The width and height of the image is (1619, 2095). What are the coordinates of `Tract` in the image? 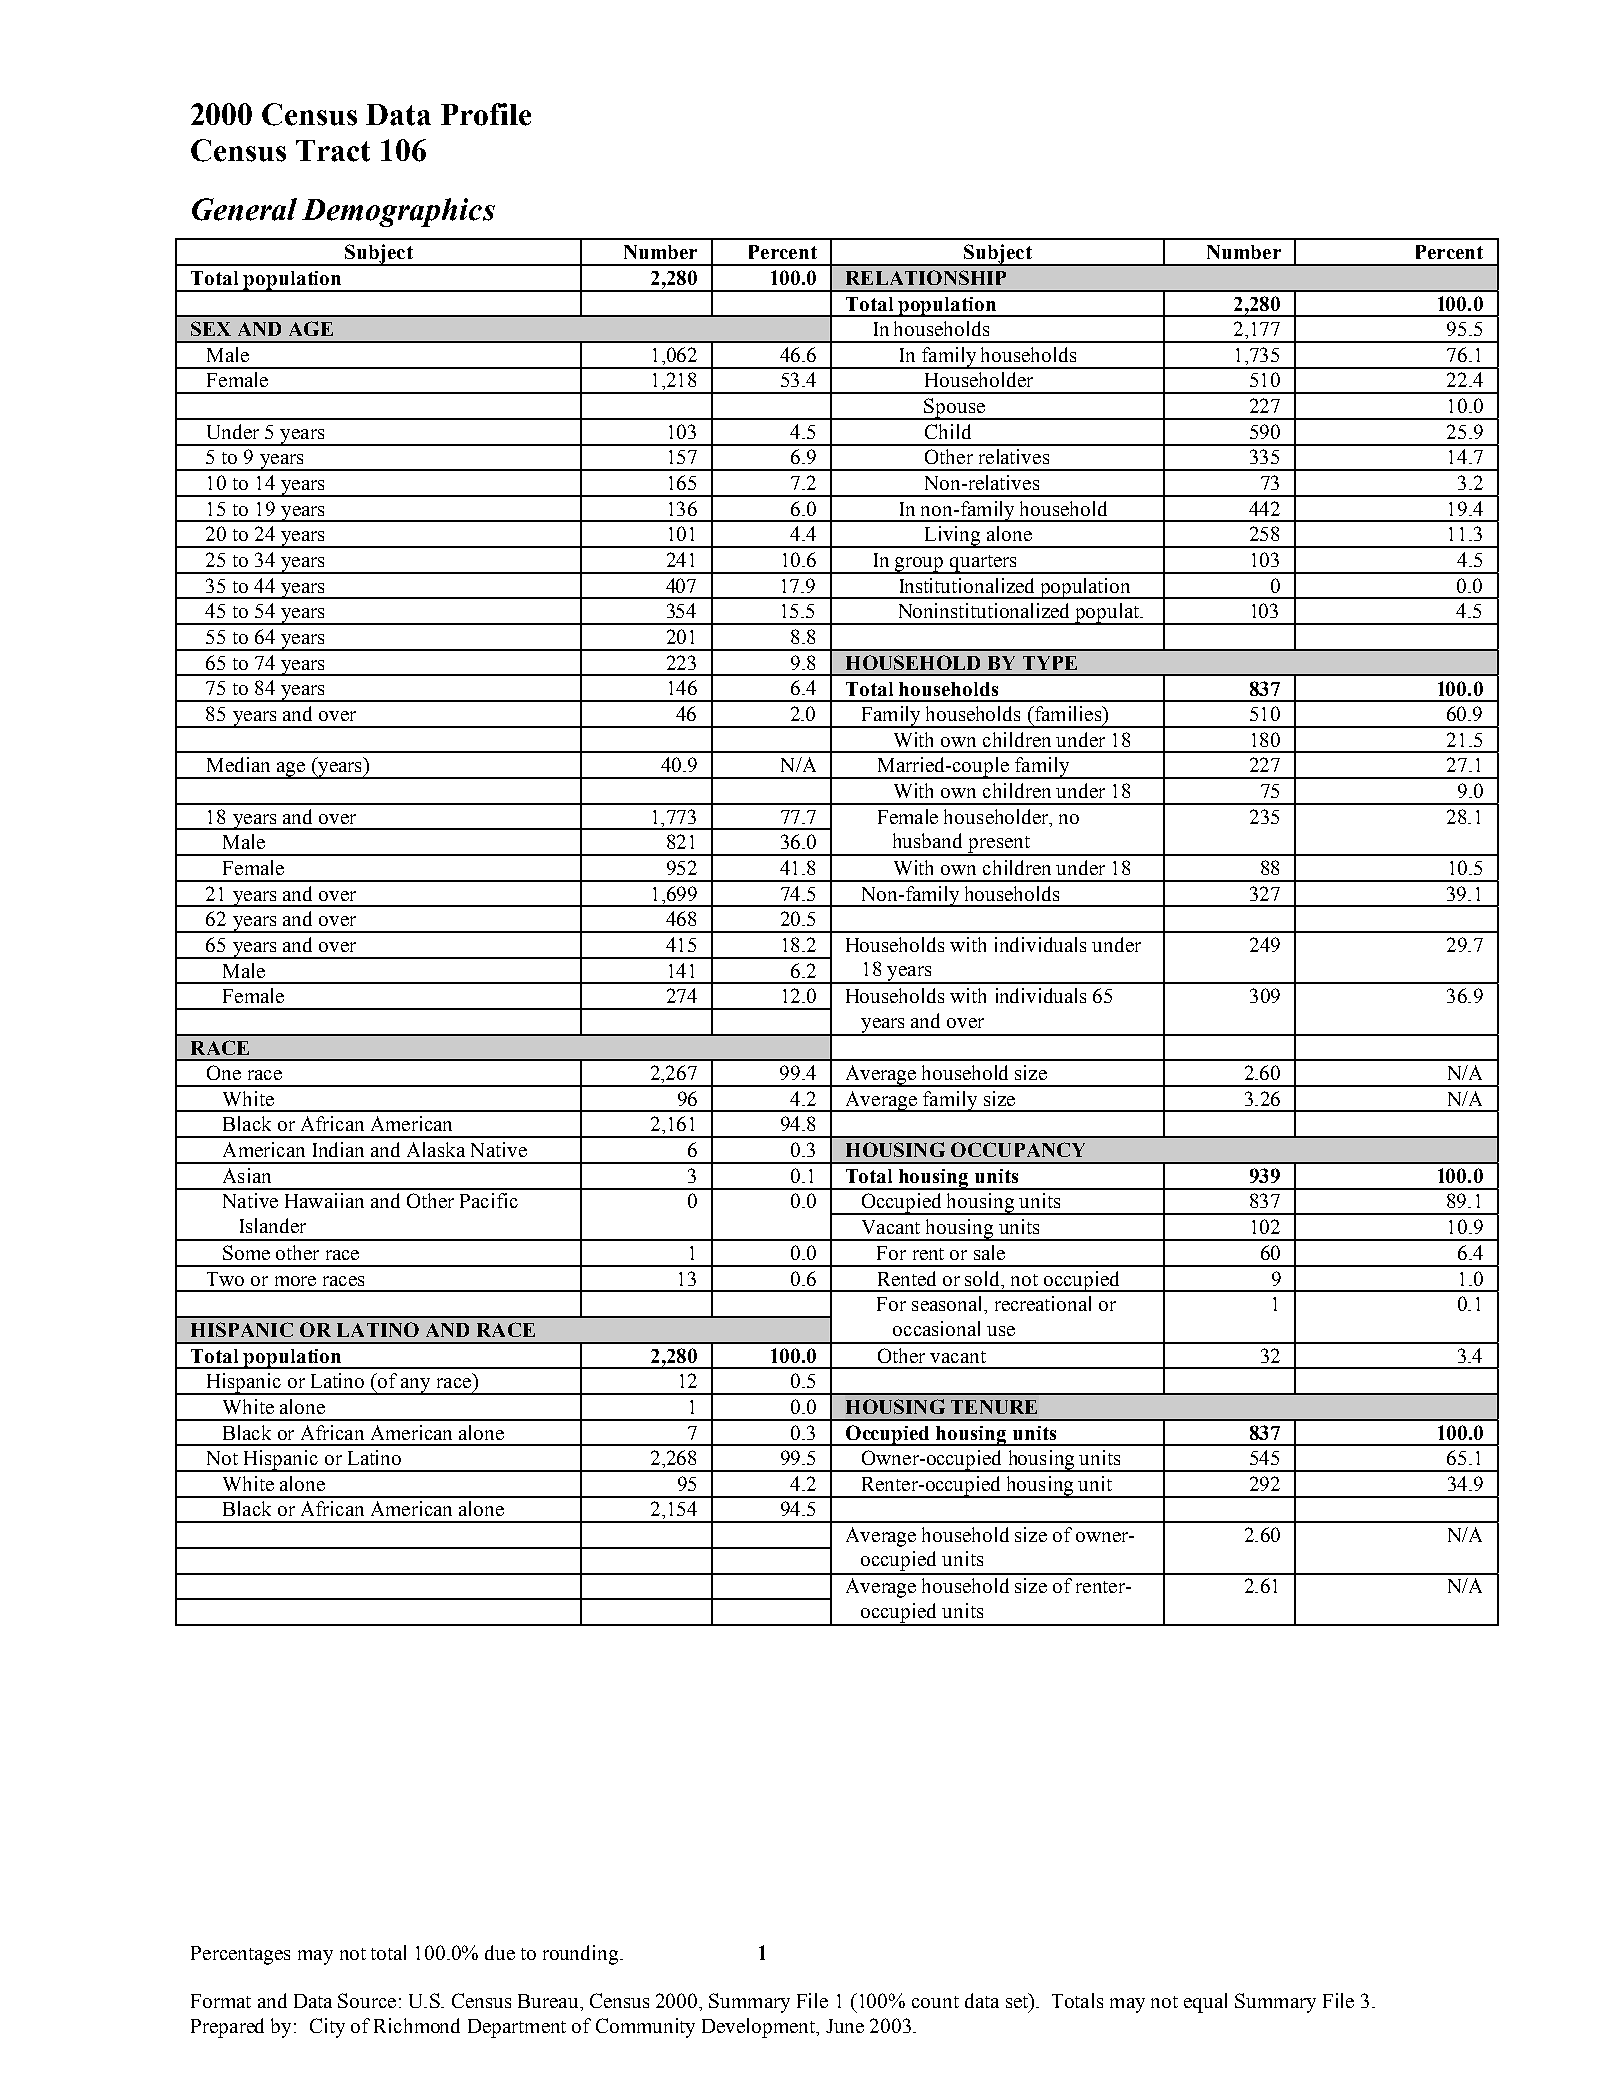 It's located at (333, 151).
